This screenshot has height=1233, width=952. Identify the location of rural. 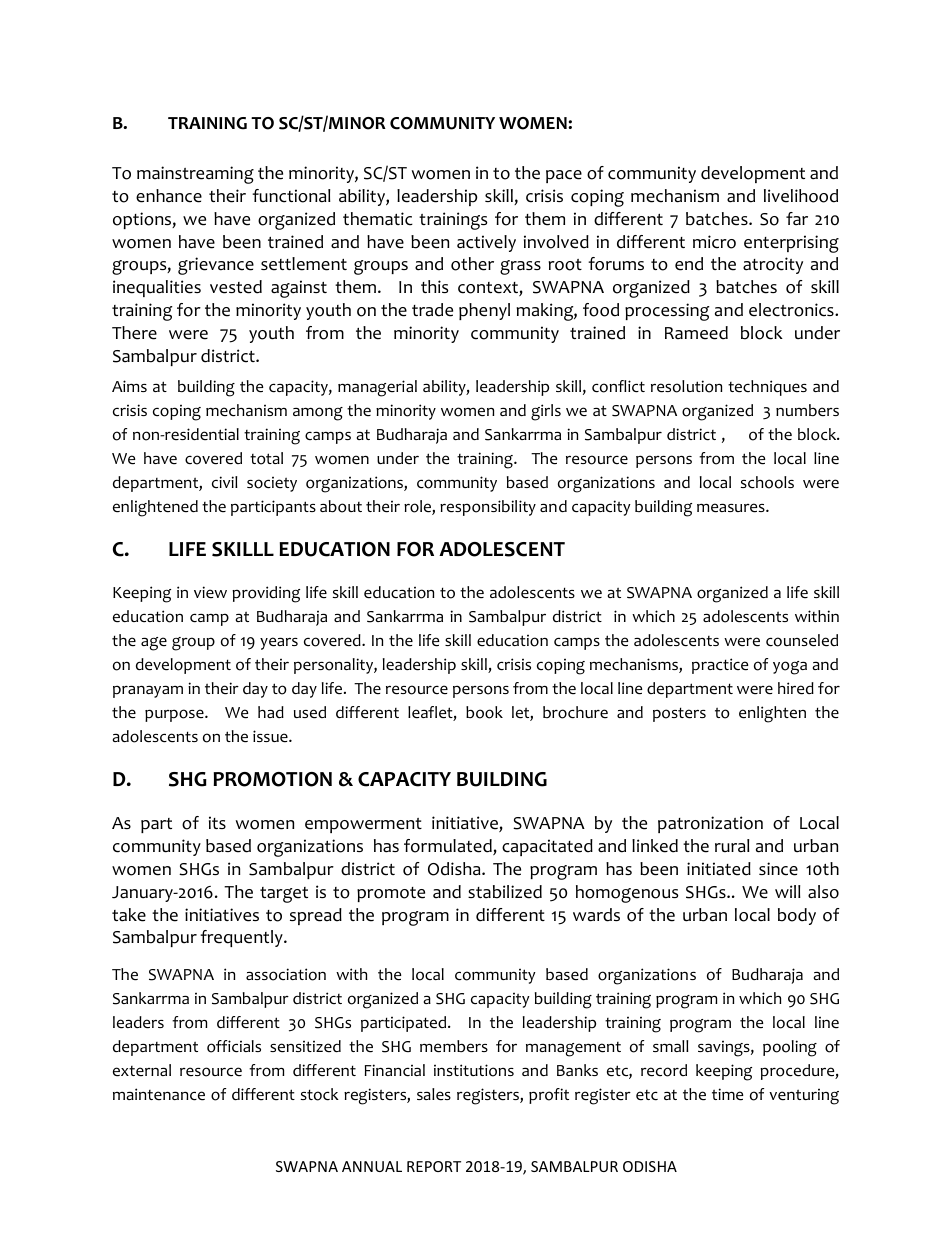
(732, 846).
